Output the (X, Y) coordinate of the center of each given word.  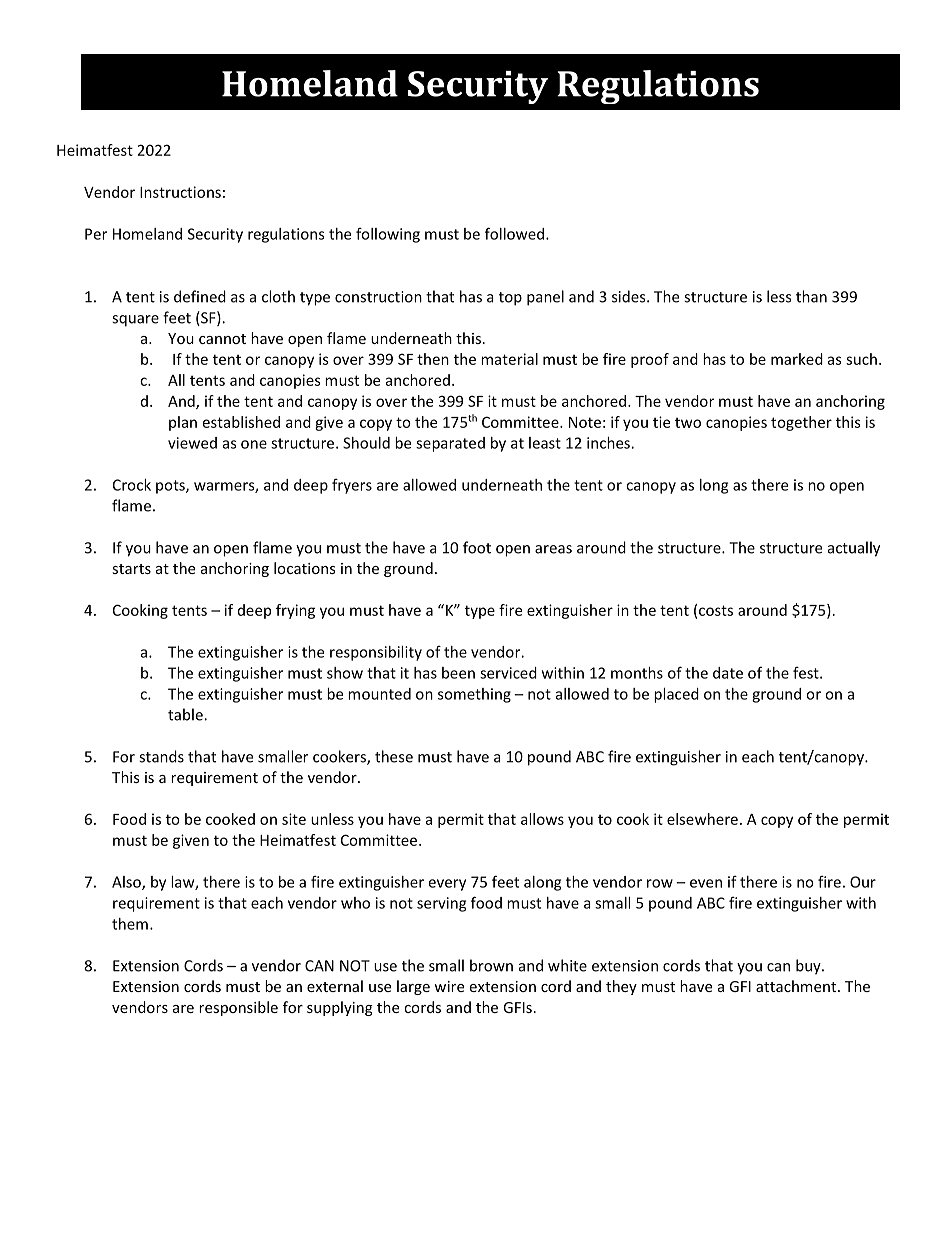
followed (514, 233)
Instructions (180, 192)
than (811, 296)
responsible (238, 1008)
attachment (797, 986)
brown (491, 965)
